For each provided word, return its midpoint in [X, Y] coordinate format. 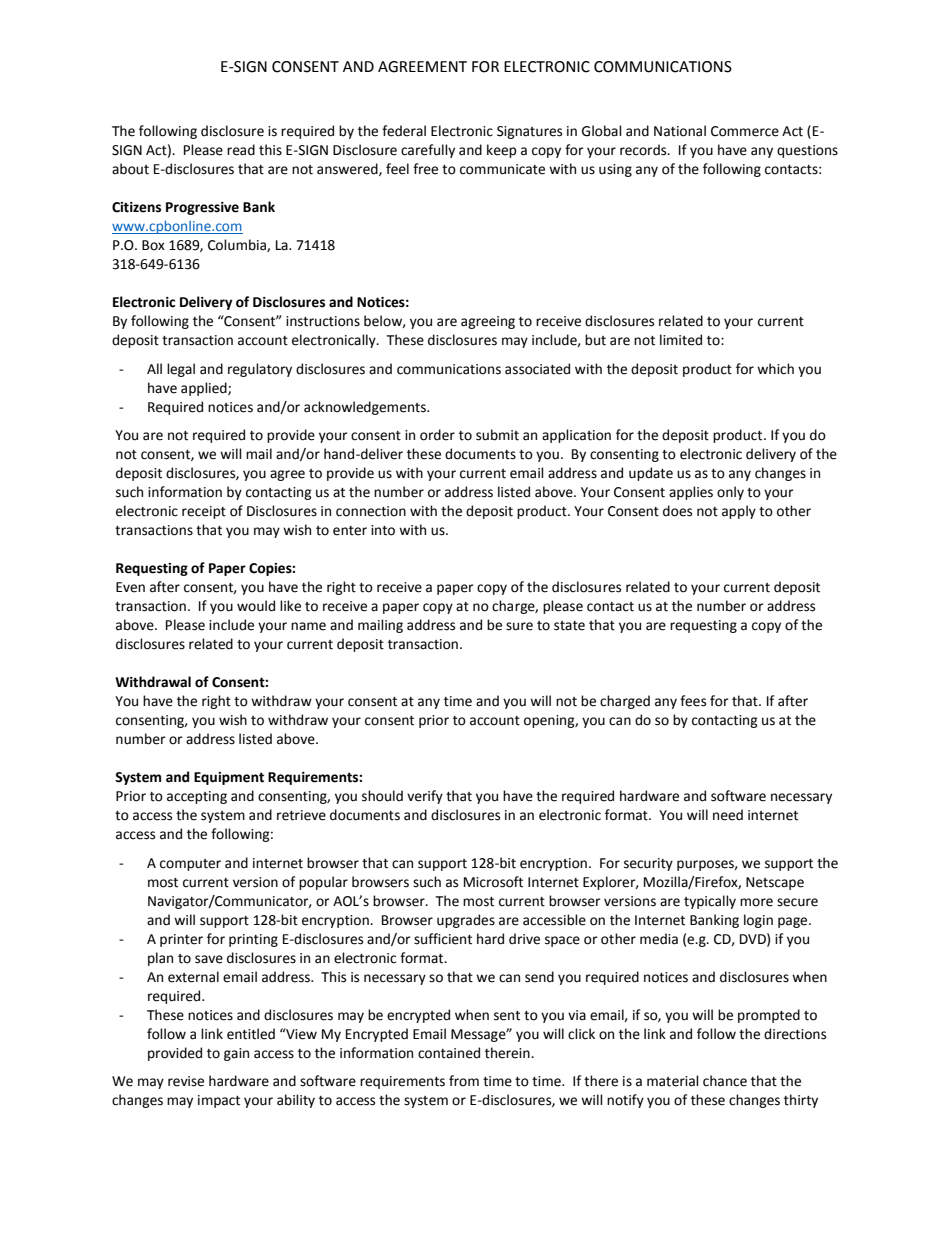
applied [205, 389]
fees [693, 701]
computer [190, 865]
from [464, 1081]
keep [502, 151]
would [256, 606]
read [241, 150]
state [569, 626]
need [728, 815]
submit [497, 435]
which [775, 369]
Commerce [745, 131]
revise [186, 1081]
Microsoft [493, 882]
